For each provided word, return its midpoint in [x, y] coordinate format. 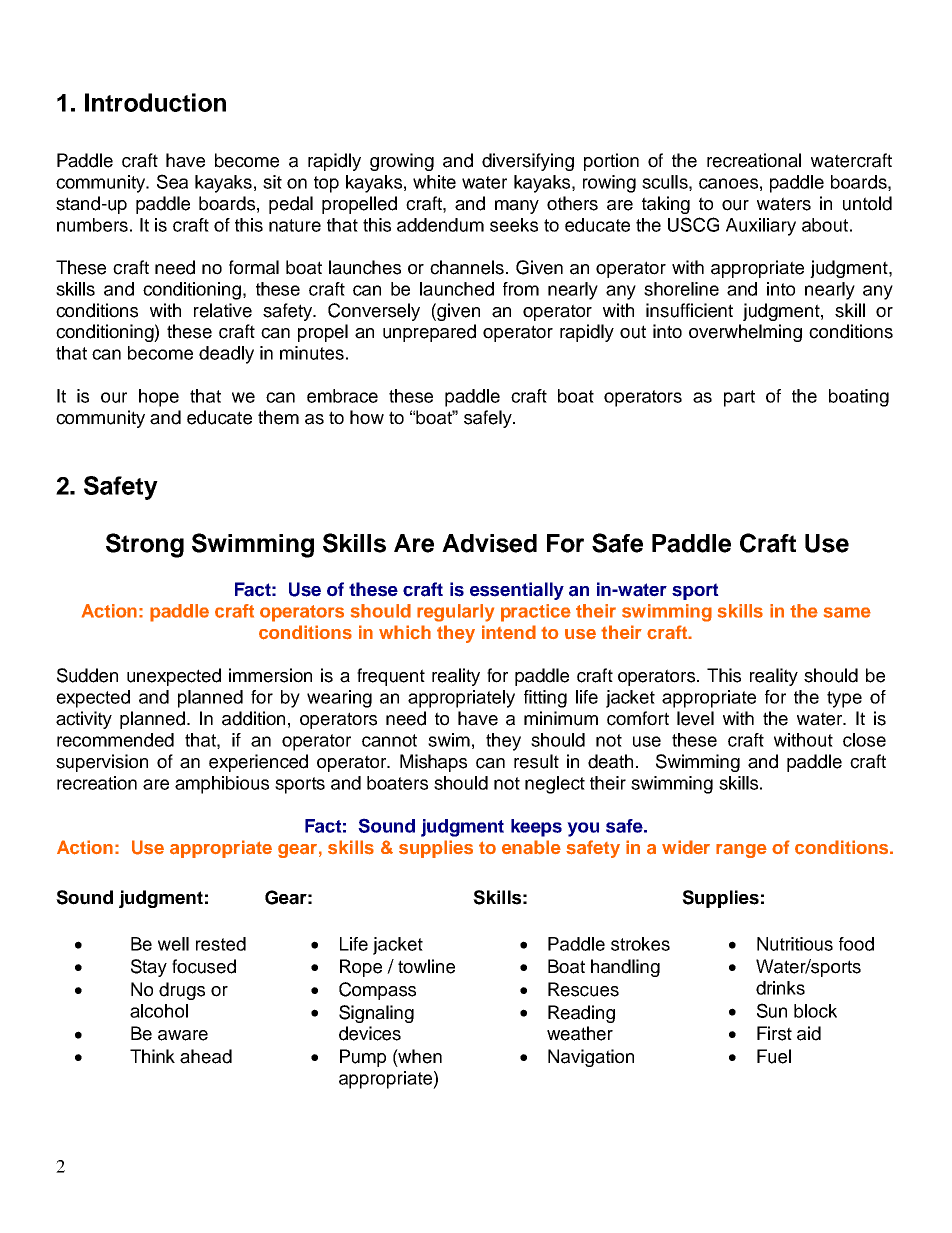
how [367, 417]
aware [183, 1035]
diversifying [528, 162]
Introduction [155, 102]
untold [867, 203]
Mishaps [433, 763]
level [695, 718]
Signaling [376, 1014]
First [774, 1033]
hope [159, 398]
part [739, 398]
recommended [115, 740]
